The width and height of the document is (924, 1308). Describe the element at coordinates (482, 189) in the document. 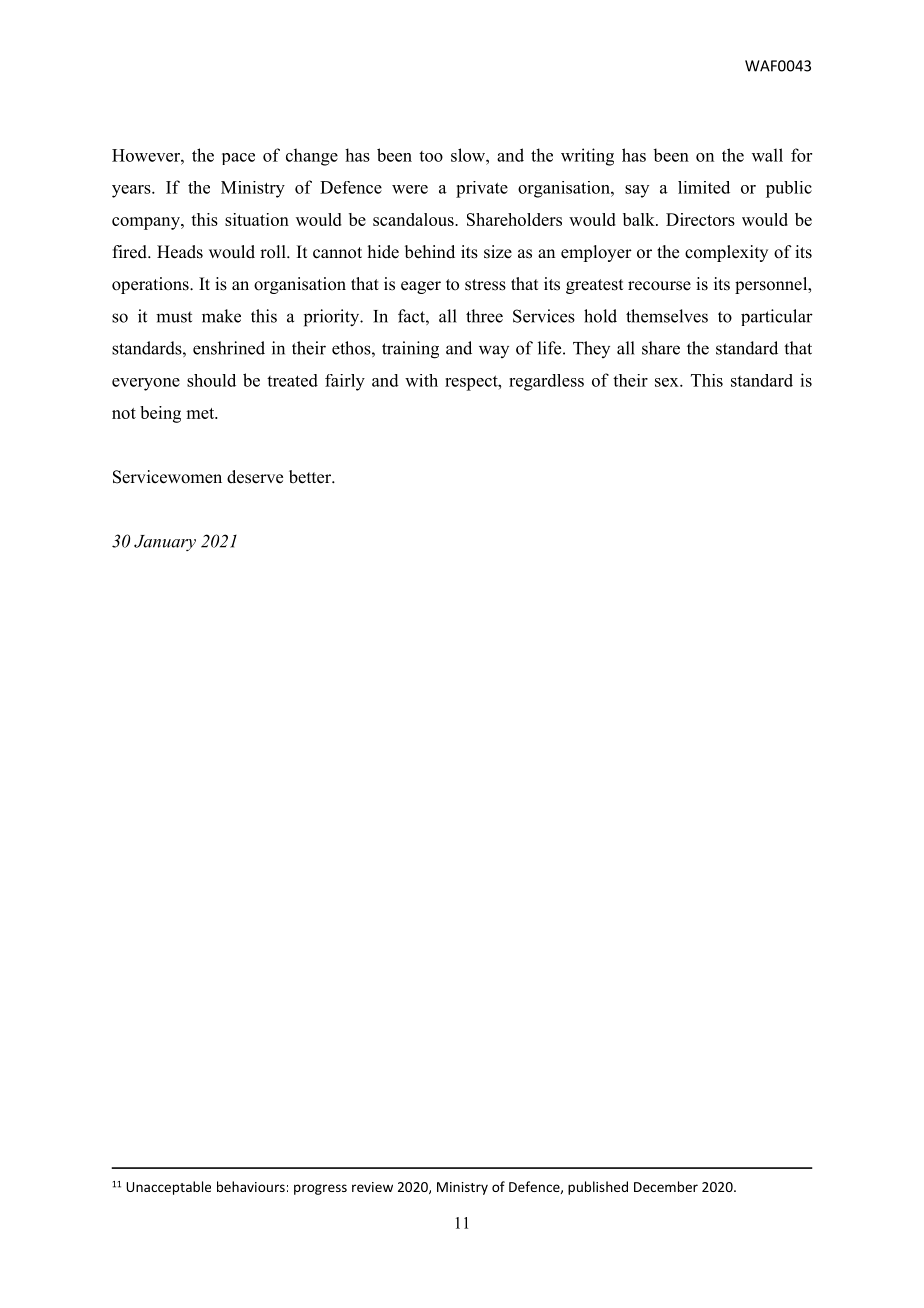

I see `private` at that location.
